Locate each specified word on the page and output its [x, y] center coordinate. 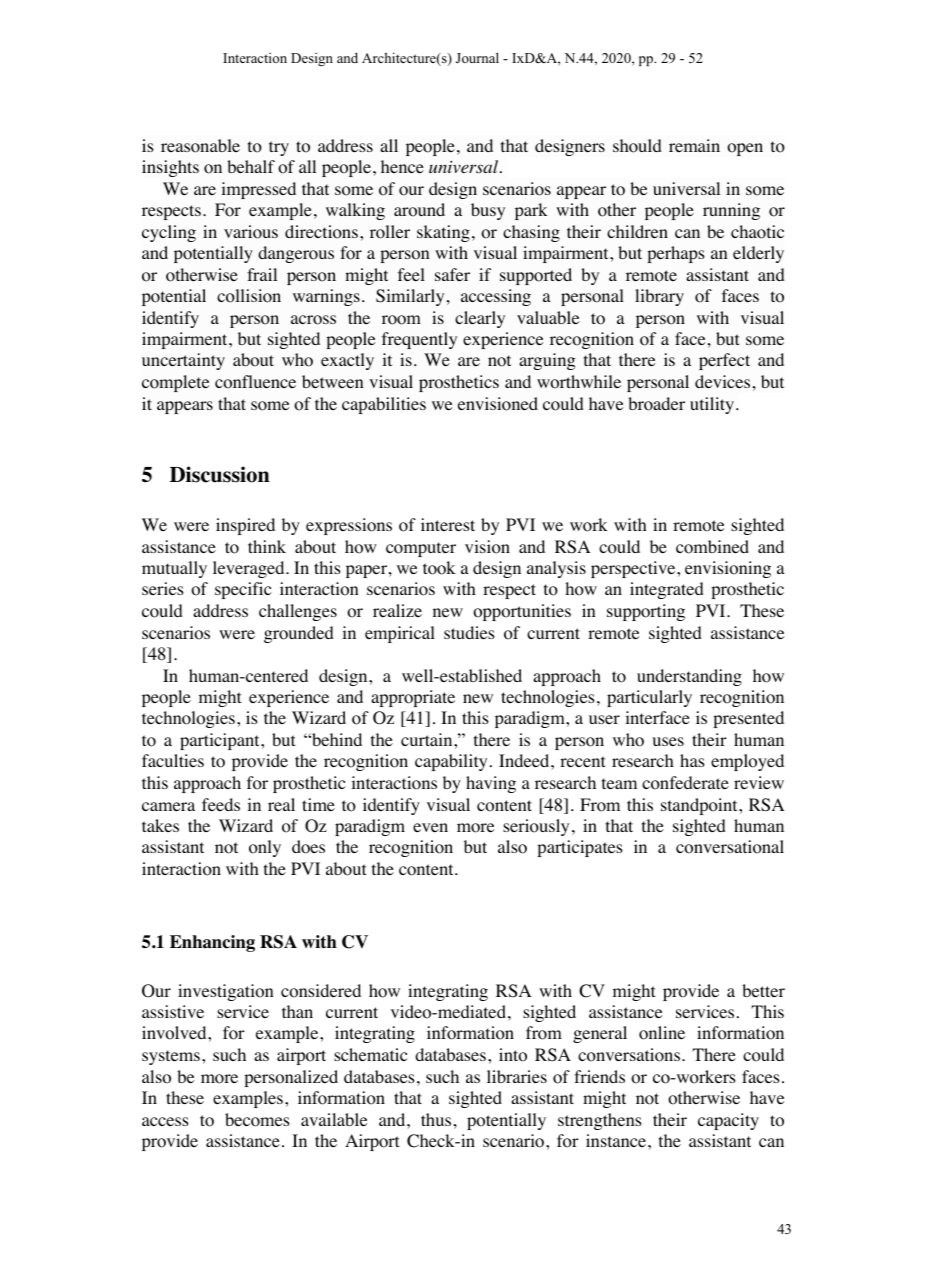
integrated [667, 590]
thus [436, 1119]
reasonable [200, 146]
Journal [477, 57]
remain [694, 145]
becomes [257, 1120]
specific [243, 590]
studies [469, 632]
